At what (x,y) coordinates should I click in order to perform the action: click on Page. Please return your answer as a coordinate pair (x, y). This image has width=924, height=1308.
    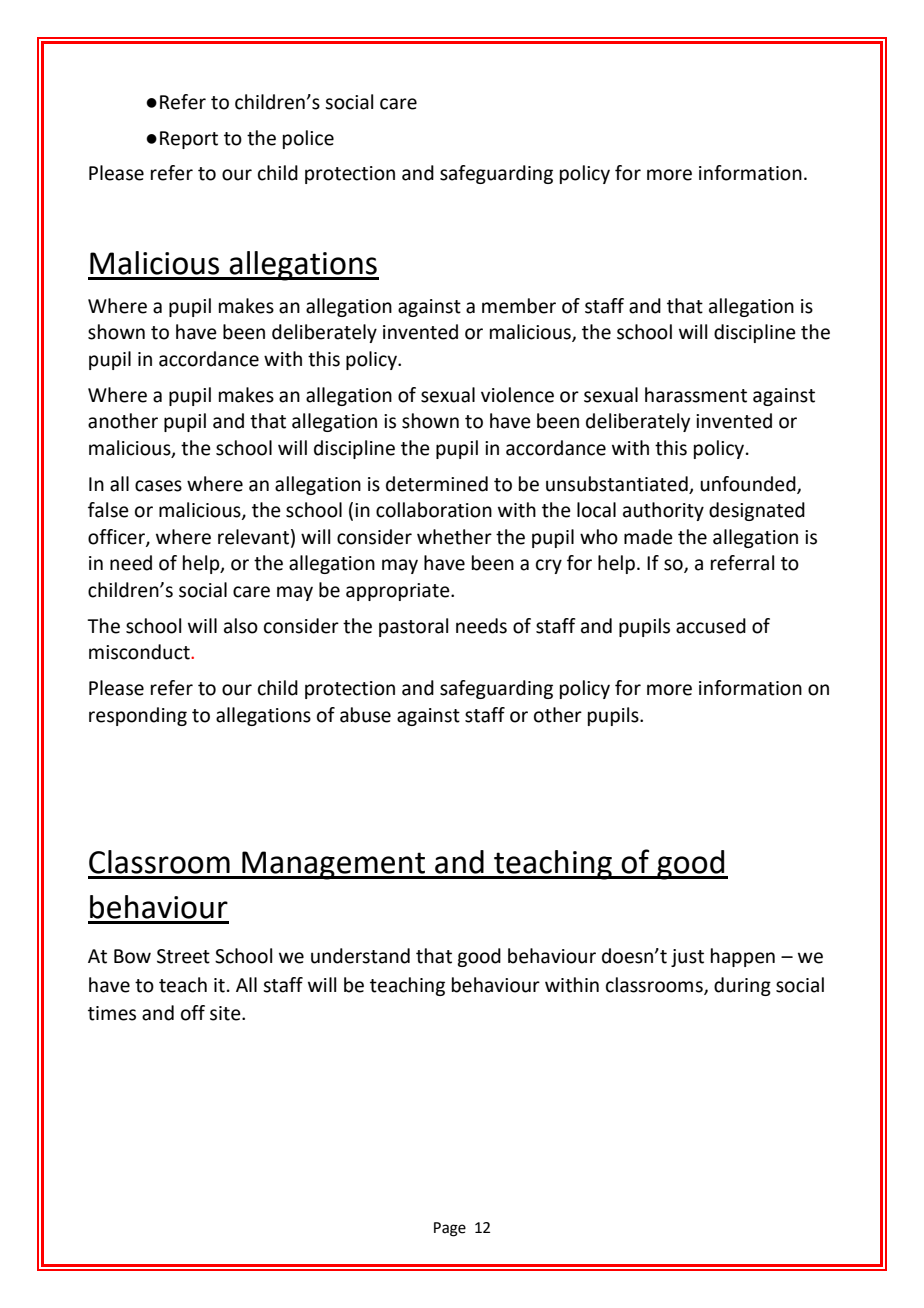
    Looking at the image, I should click on (450, 1229).
